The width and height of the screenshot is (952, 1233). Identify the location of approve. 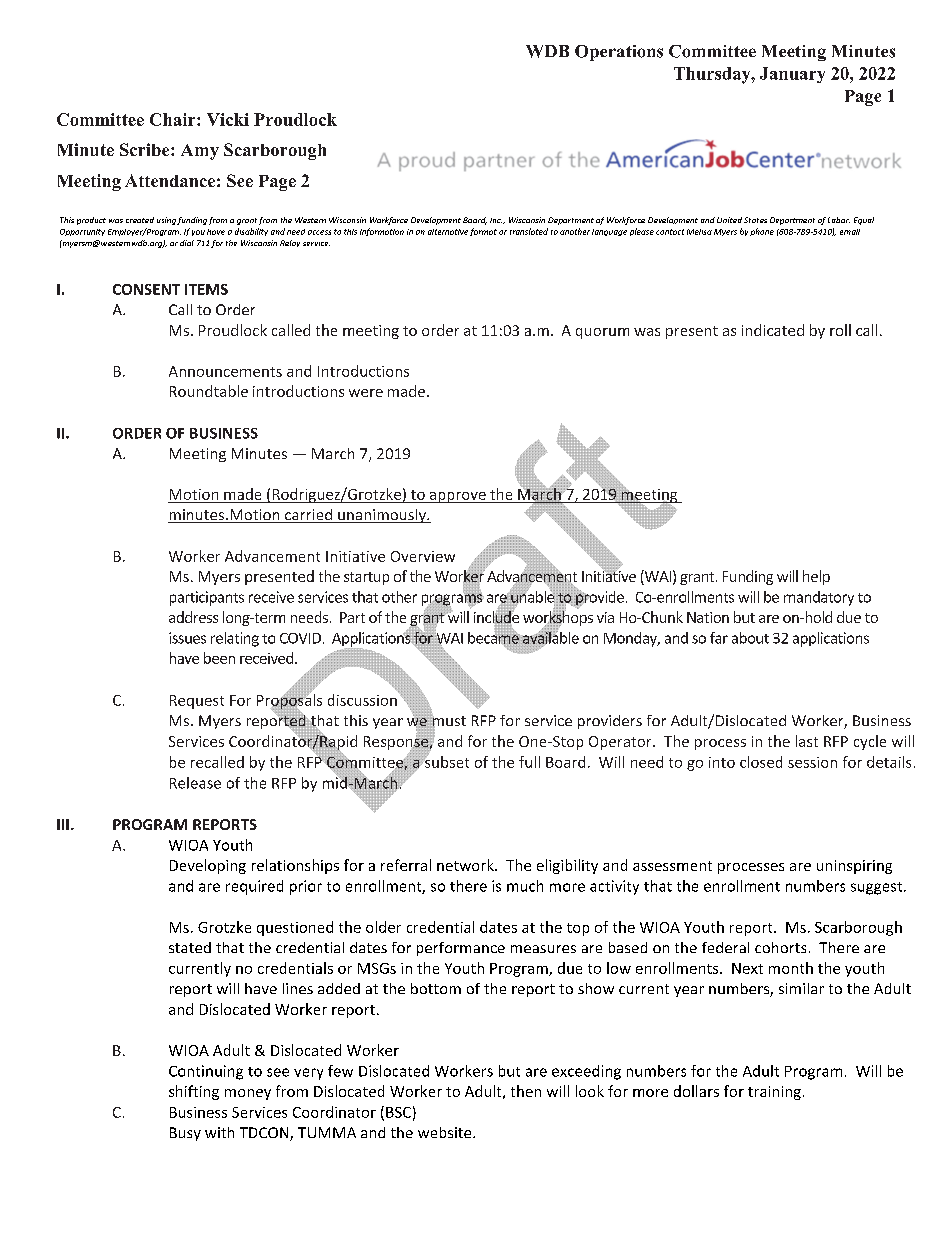
(457, 497).
